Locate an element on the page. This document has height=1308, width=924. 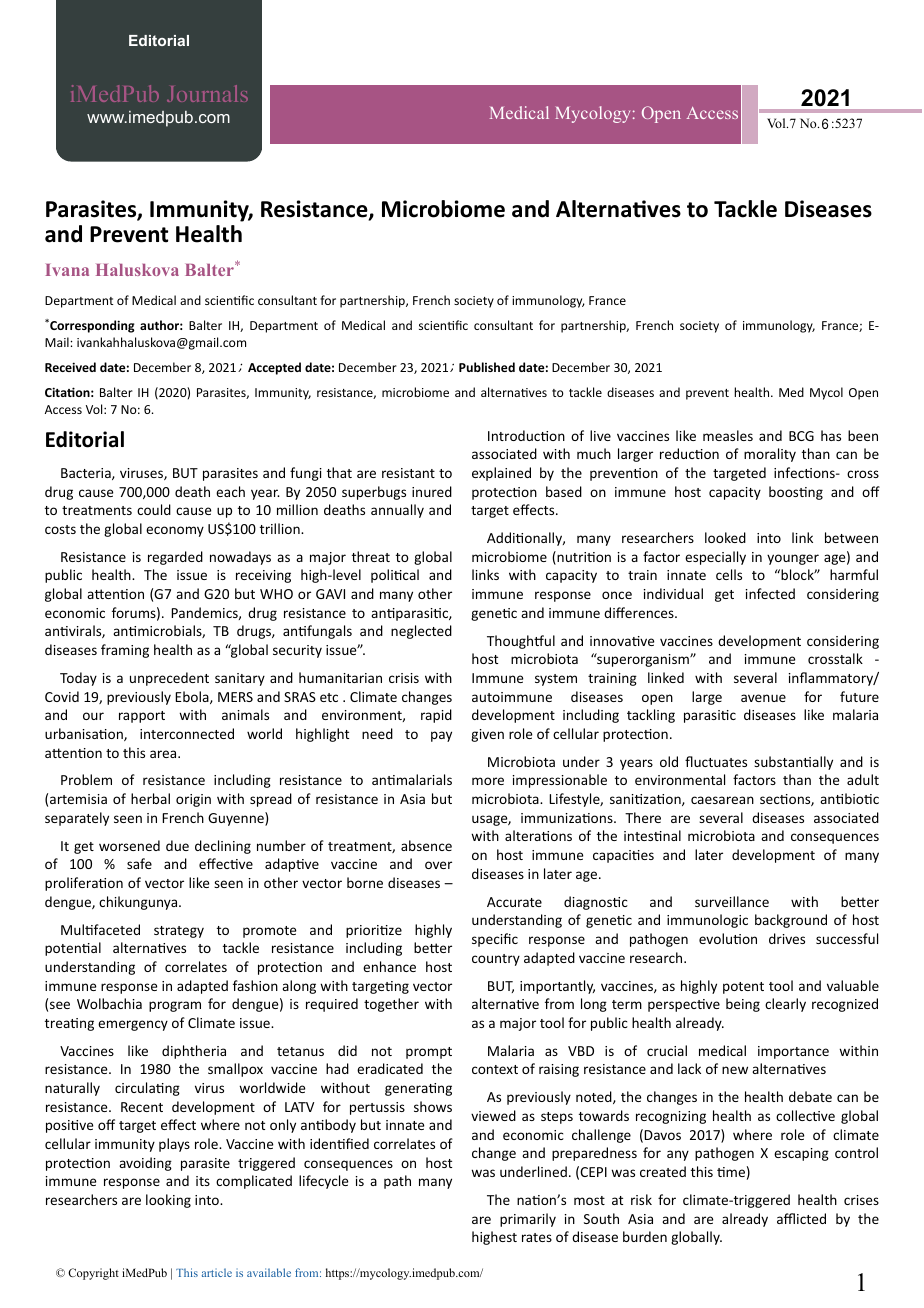
measles is located at coordinates (728, 435).
